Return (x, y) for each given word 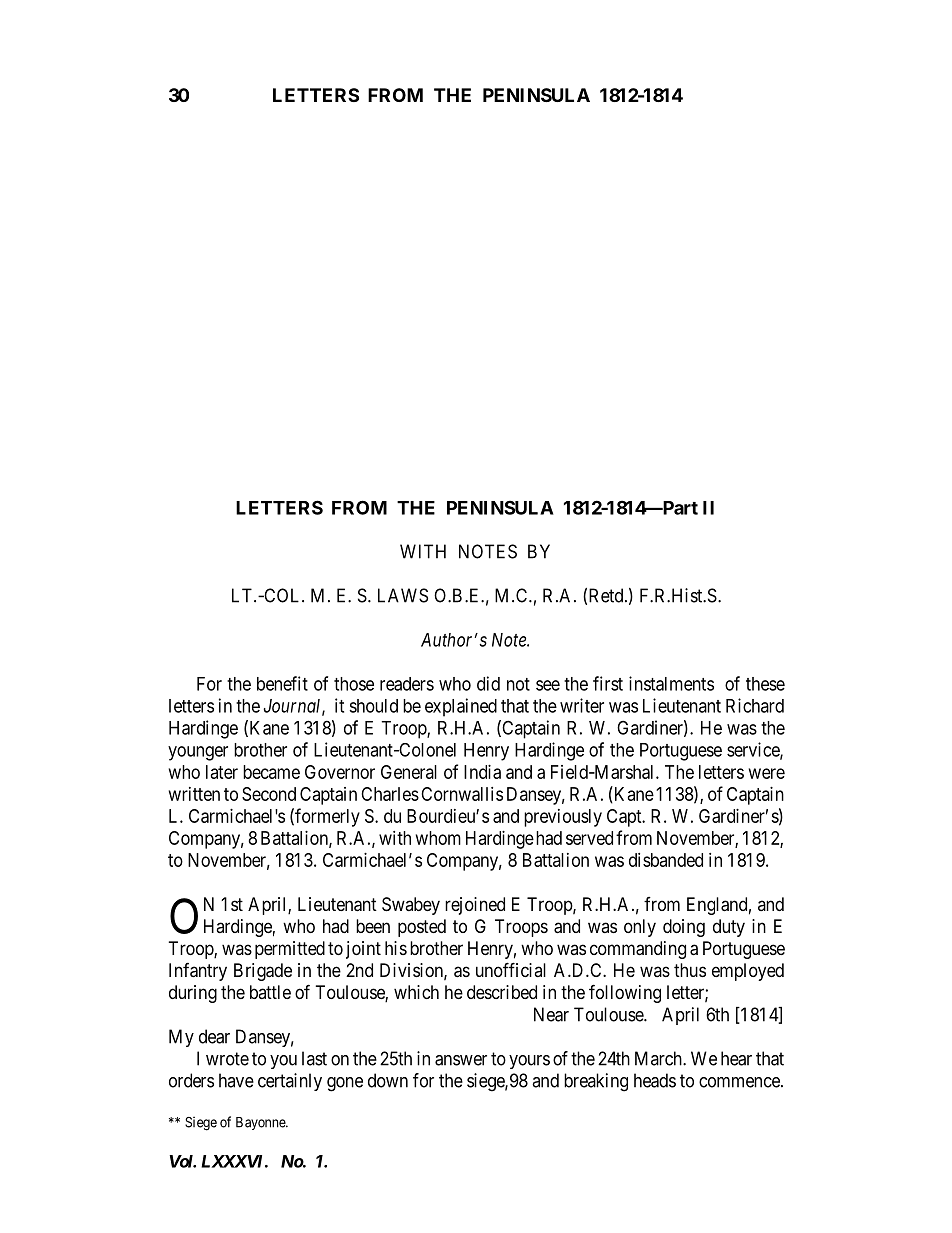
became (271, 772)
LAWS (403, 595)
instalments (671, 683)
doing (684, 928)
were (767, 773)
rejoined (475, 906)
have (236, 1080)
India (482, 772)
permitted (290, 950)
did (488, 683)
